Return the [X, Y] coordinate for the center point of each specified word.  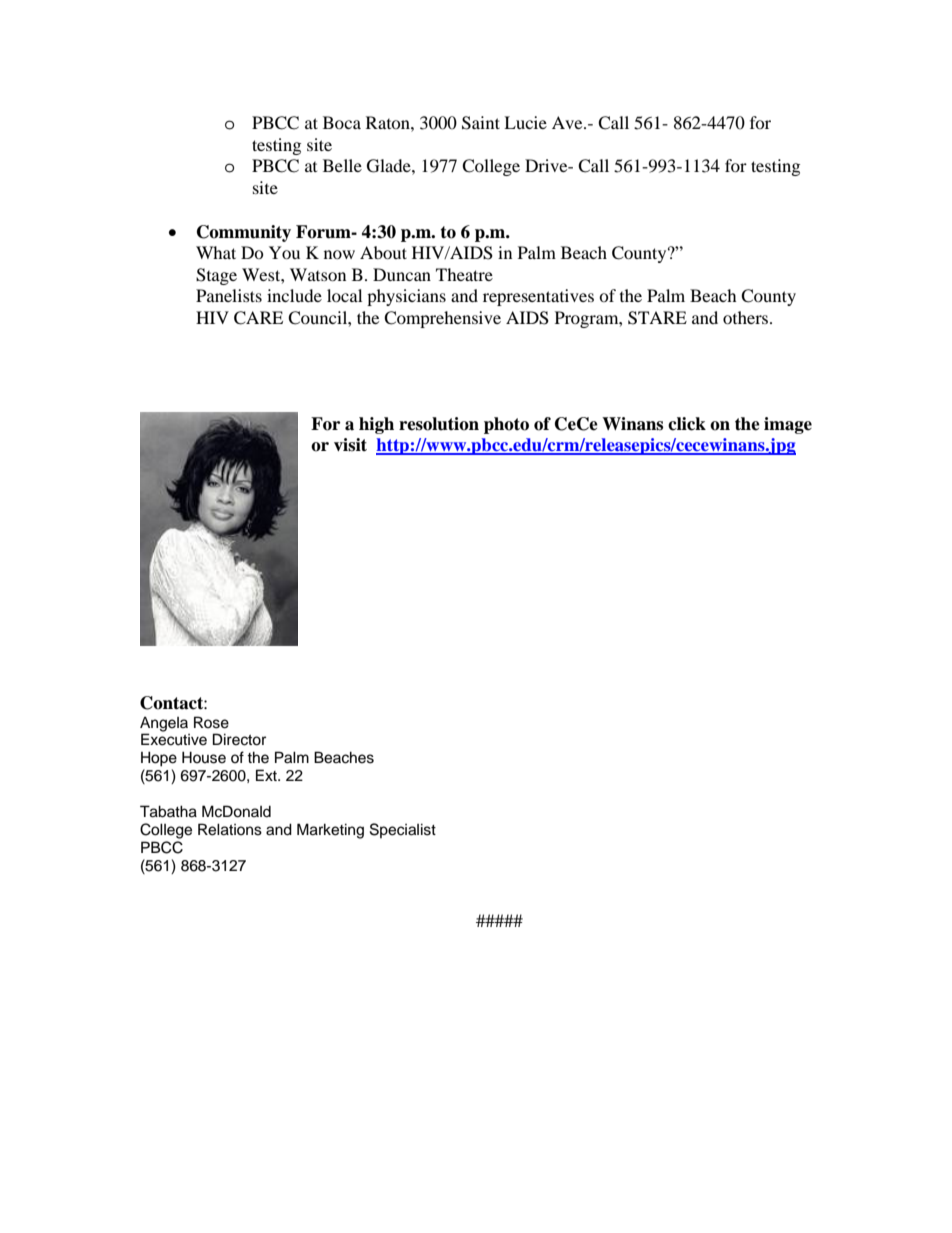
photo [506, 425]
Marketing [330, 831]
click [687, 424]
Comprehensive [442, 319]
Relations [230, 829]
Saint [481, 123]
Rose [211, 722]
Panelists [229, 295]
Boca [342, 122]
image [788, 425]
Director [239, 739]
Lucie [525, 122]
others [747, 317]
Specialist [403, 830]
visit [350, 445]
